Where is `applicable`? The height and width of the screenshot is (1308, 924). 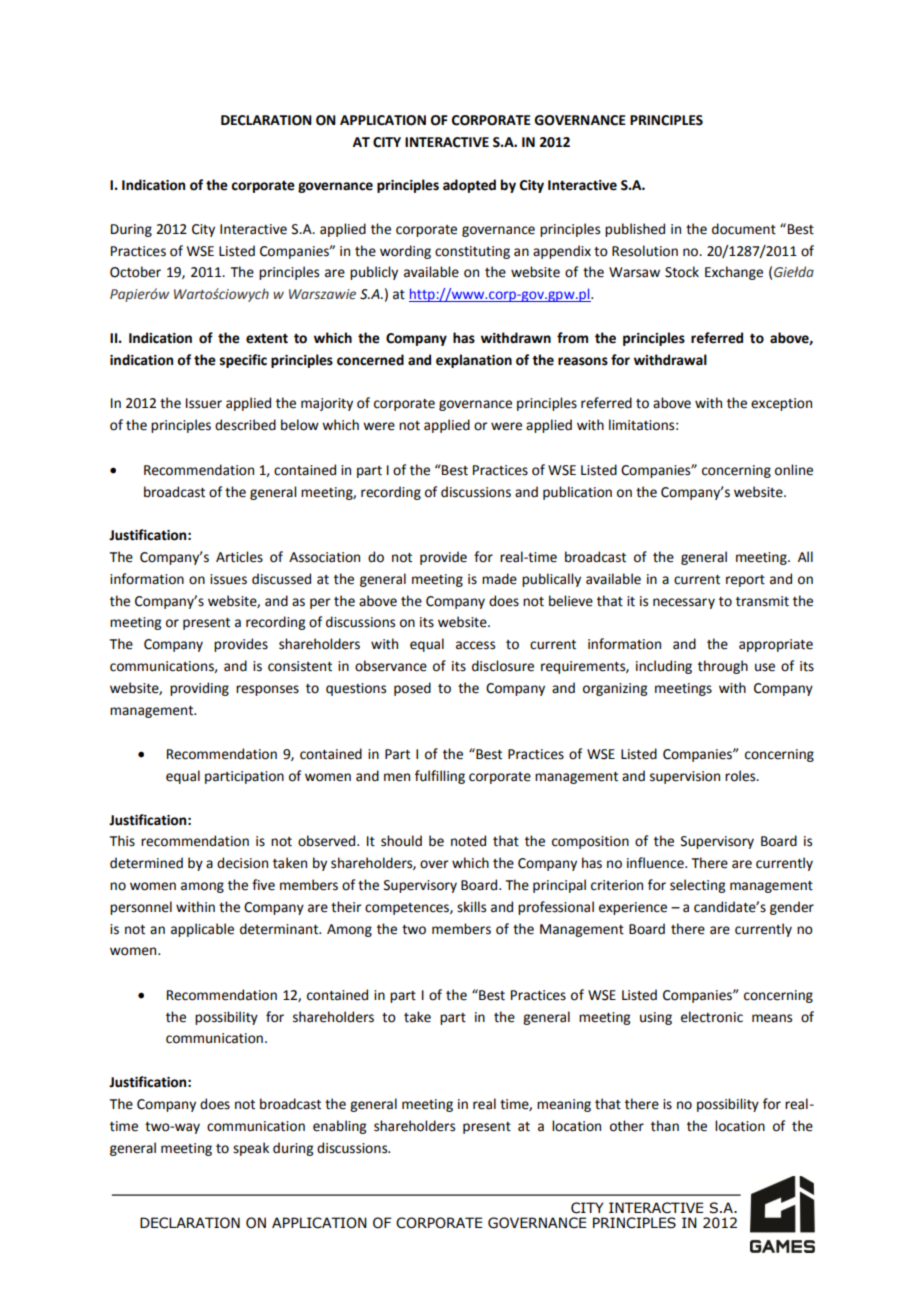
applicable is located at coordinates (202, 930).
